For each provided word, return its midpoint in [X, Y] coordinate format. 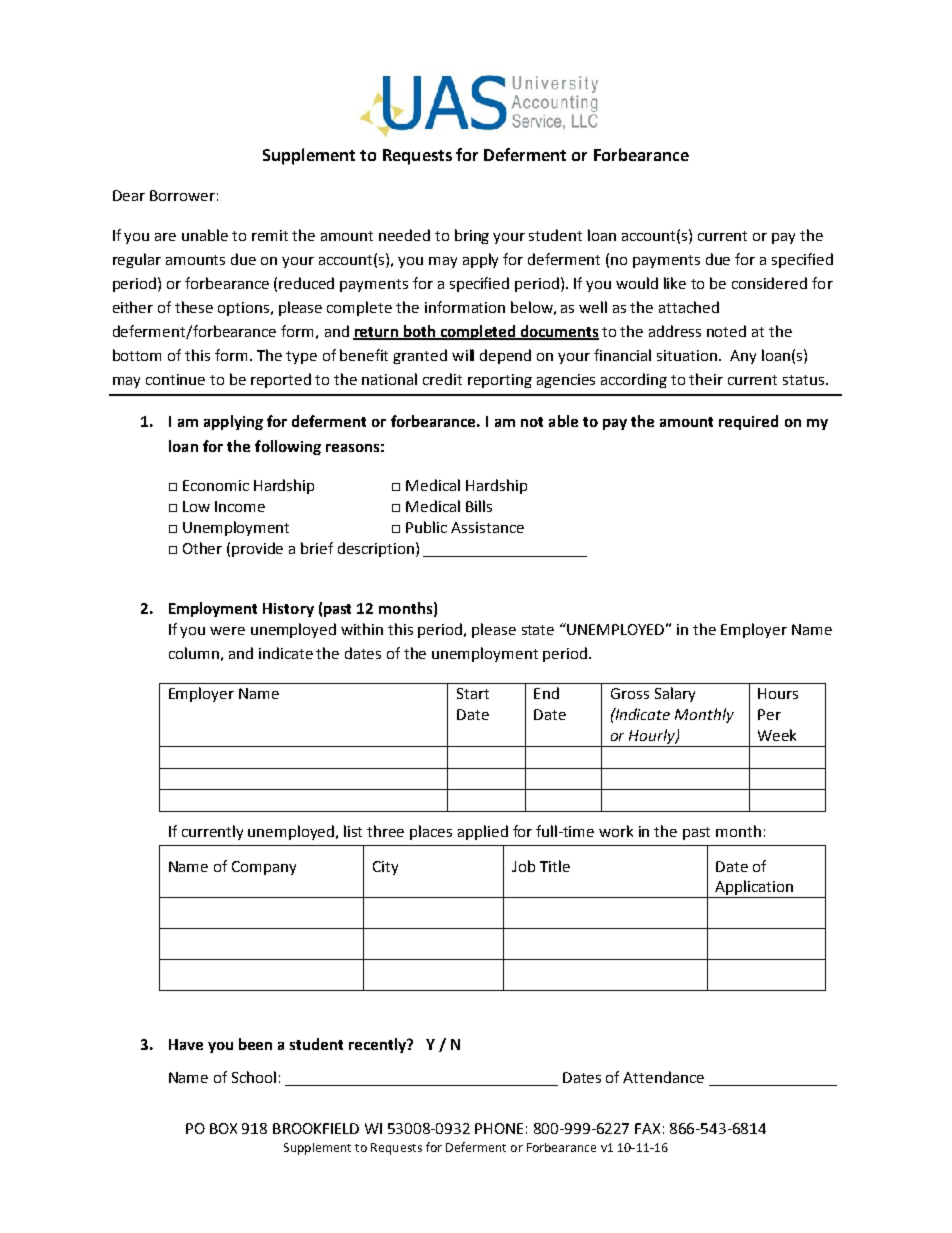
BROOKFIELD [316, 1128]
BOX [223, 1128]
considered [769, 283]
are [165, 237]
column [194, 653]
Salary [675, 694]
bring [472, 236]
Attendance [663, 1077]
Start [473, 693]
